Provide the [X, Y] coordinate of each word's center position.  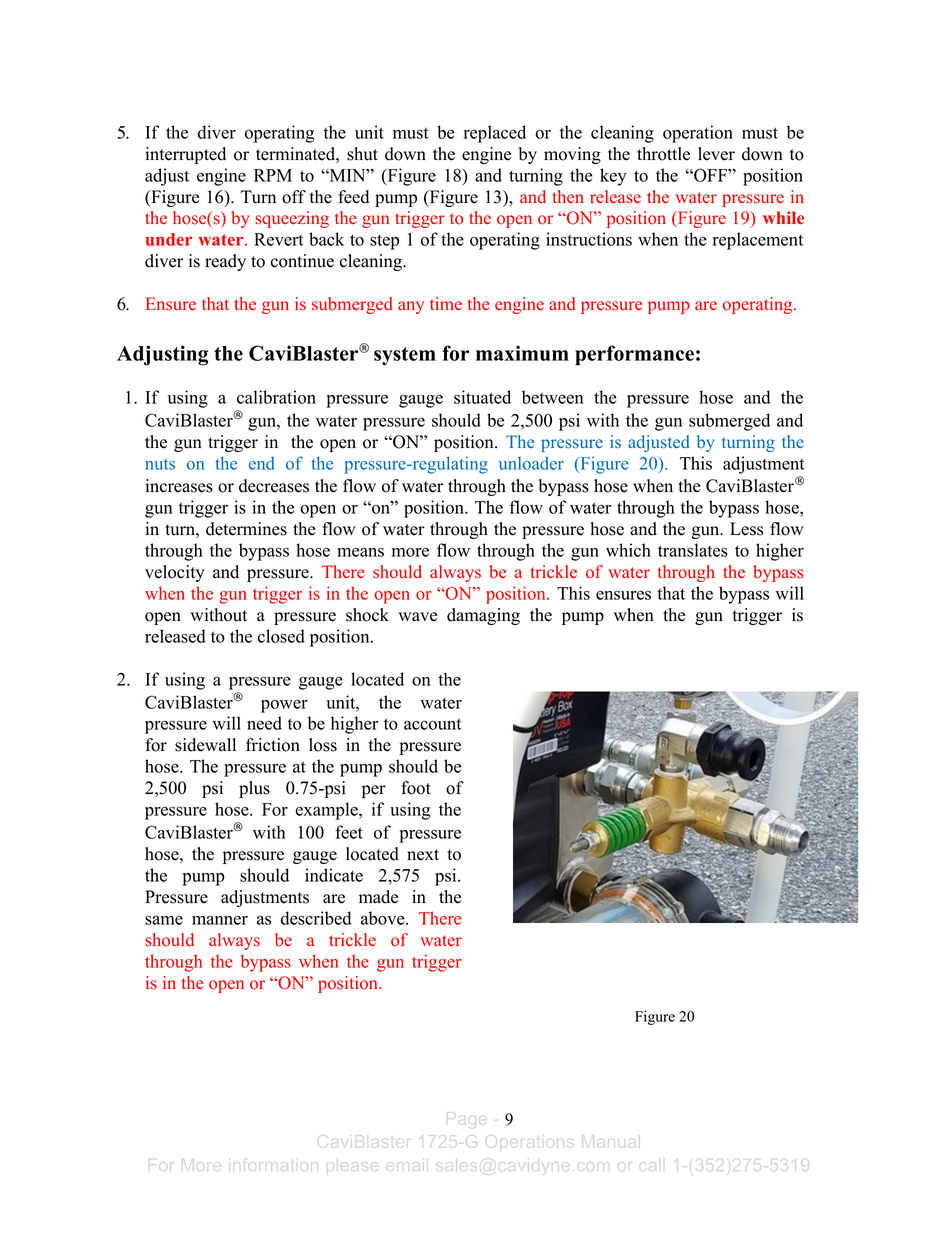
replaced [495, 134]
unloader [531, 463]
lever [716, 154]
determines [246, 529]
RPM [273, 175]
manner [220, 920]
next [423, 855]
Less [746, 529]
